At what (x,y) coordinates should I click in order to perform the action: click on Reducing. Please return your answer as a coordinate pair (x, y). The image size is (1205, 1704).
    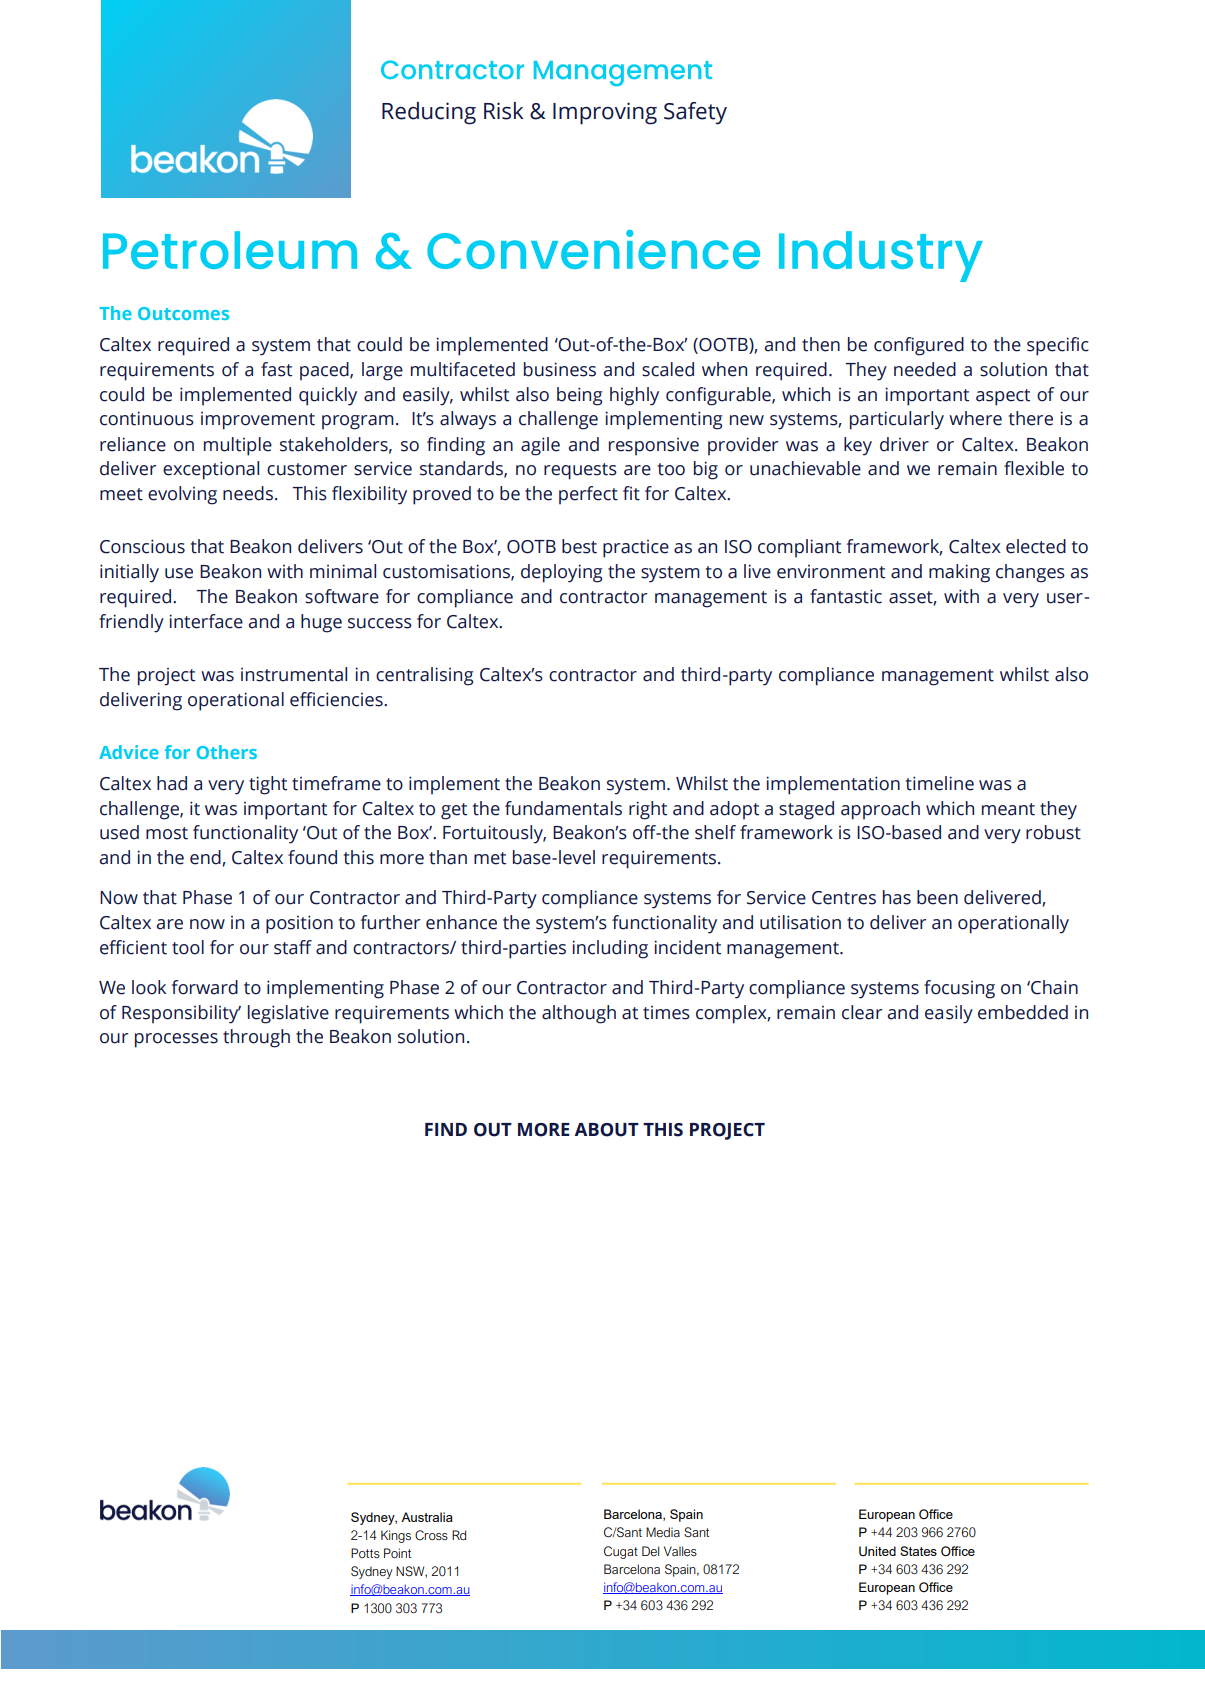
    Looking at the image, I should click on (429, 113).
